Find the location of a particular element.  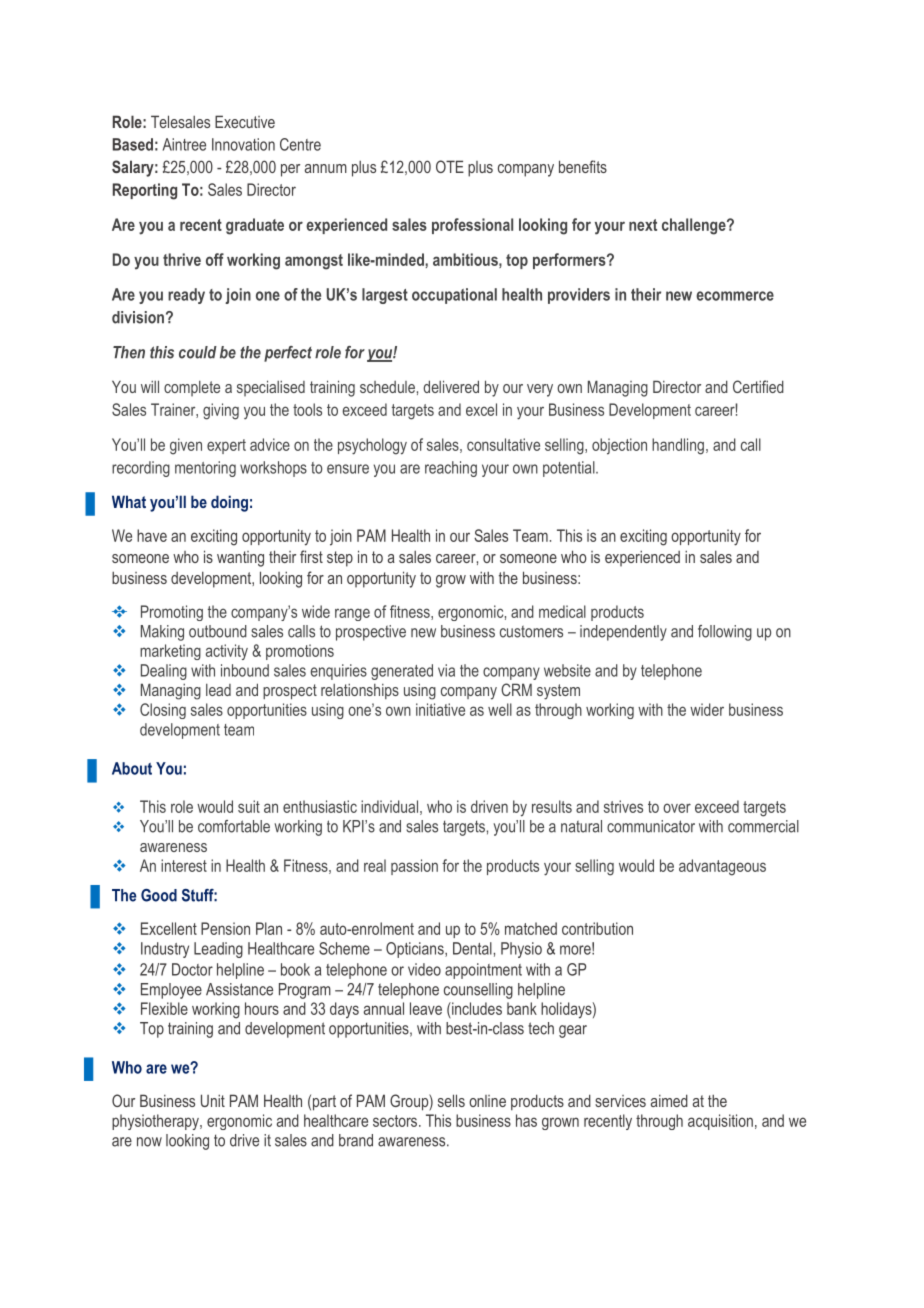

professional is located at coordinates (472, 226).
